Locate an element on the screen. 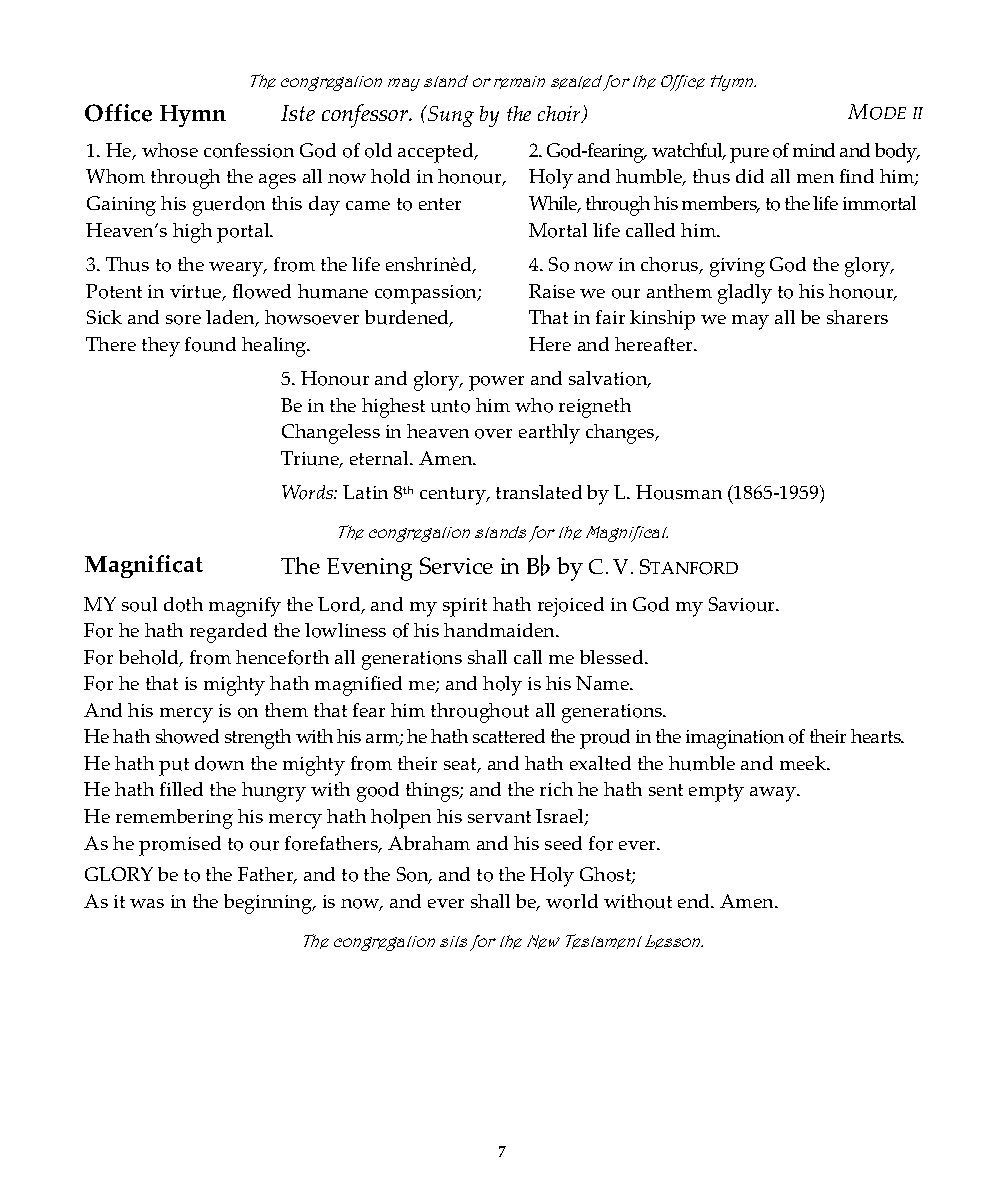 The image size is (991, 1204). world is located at coordinates (572, 901).
